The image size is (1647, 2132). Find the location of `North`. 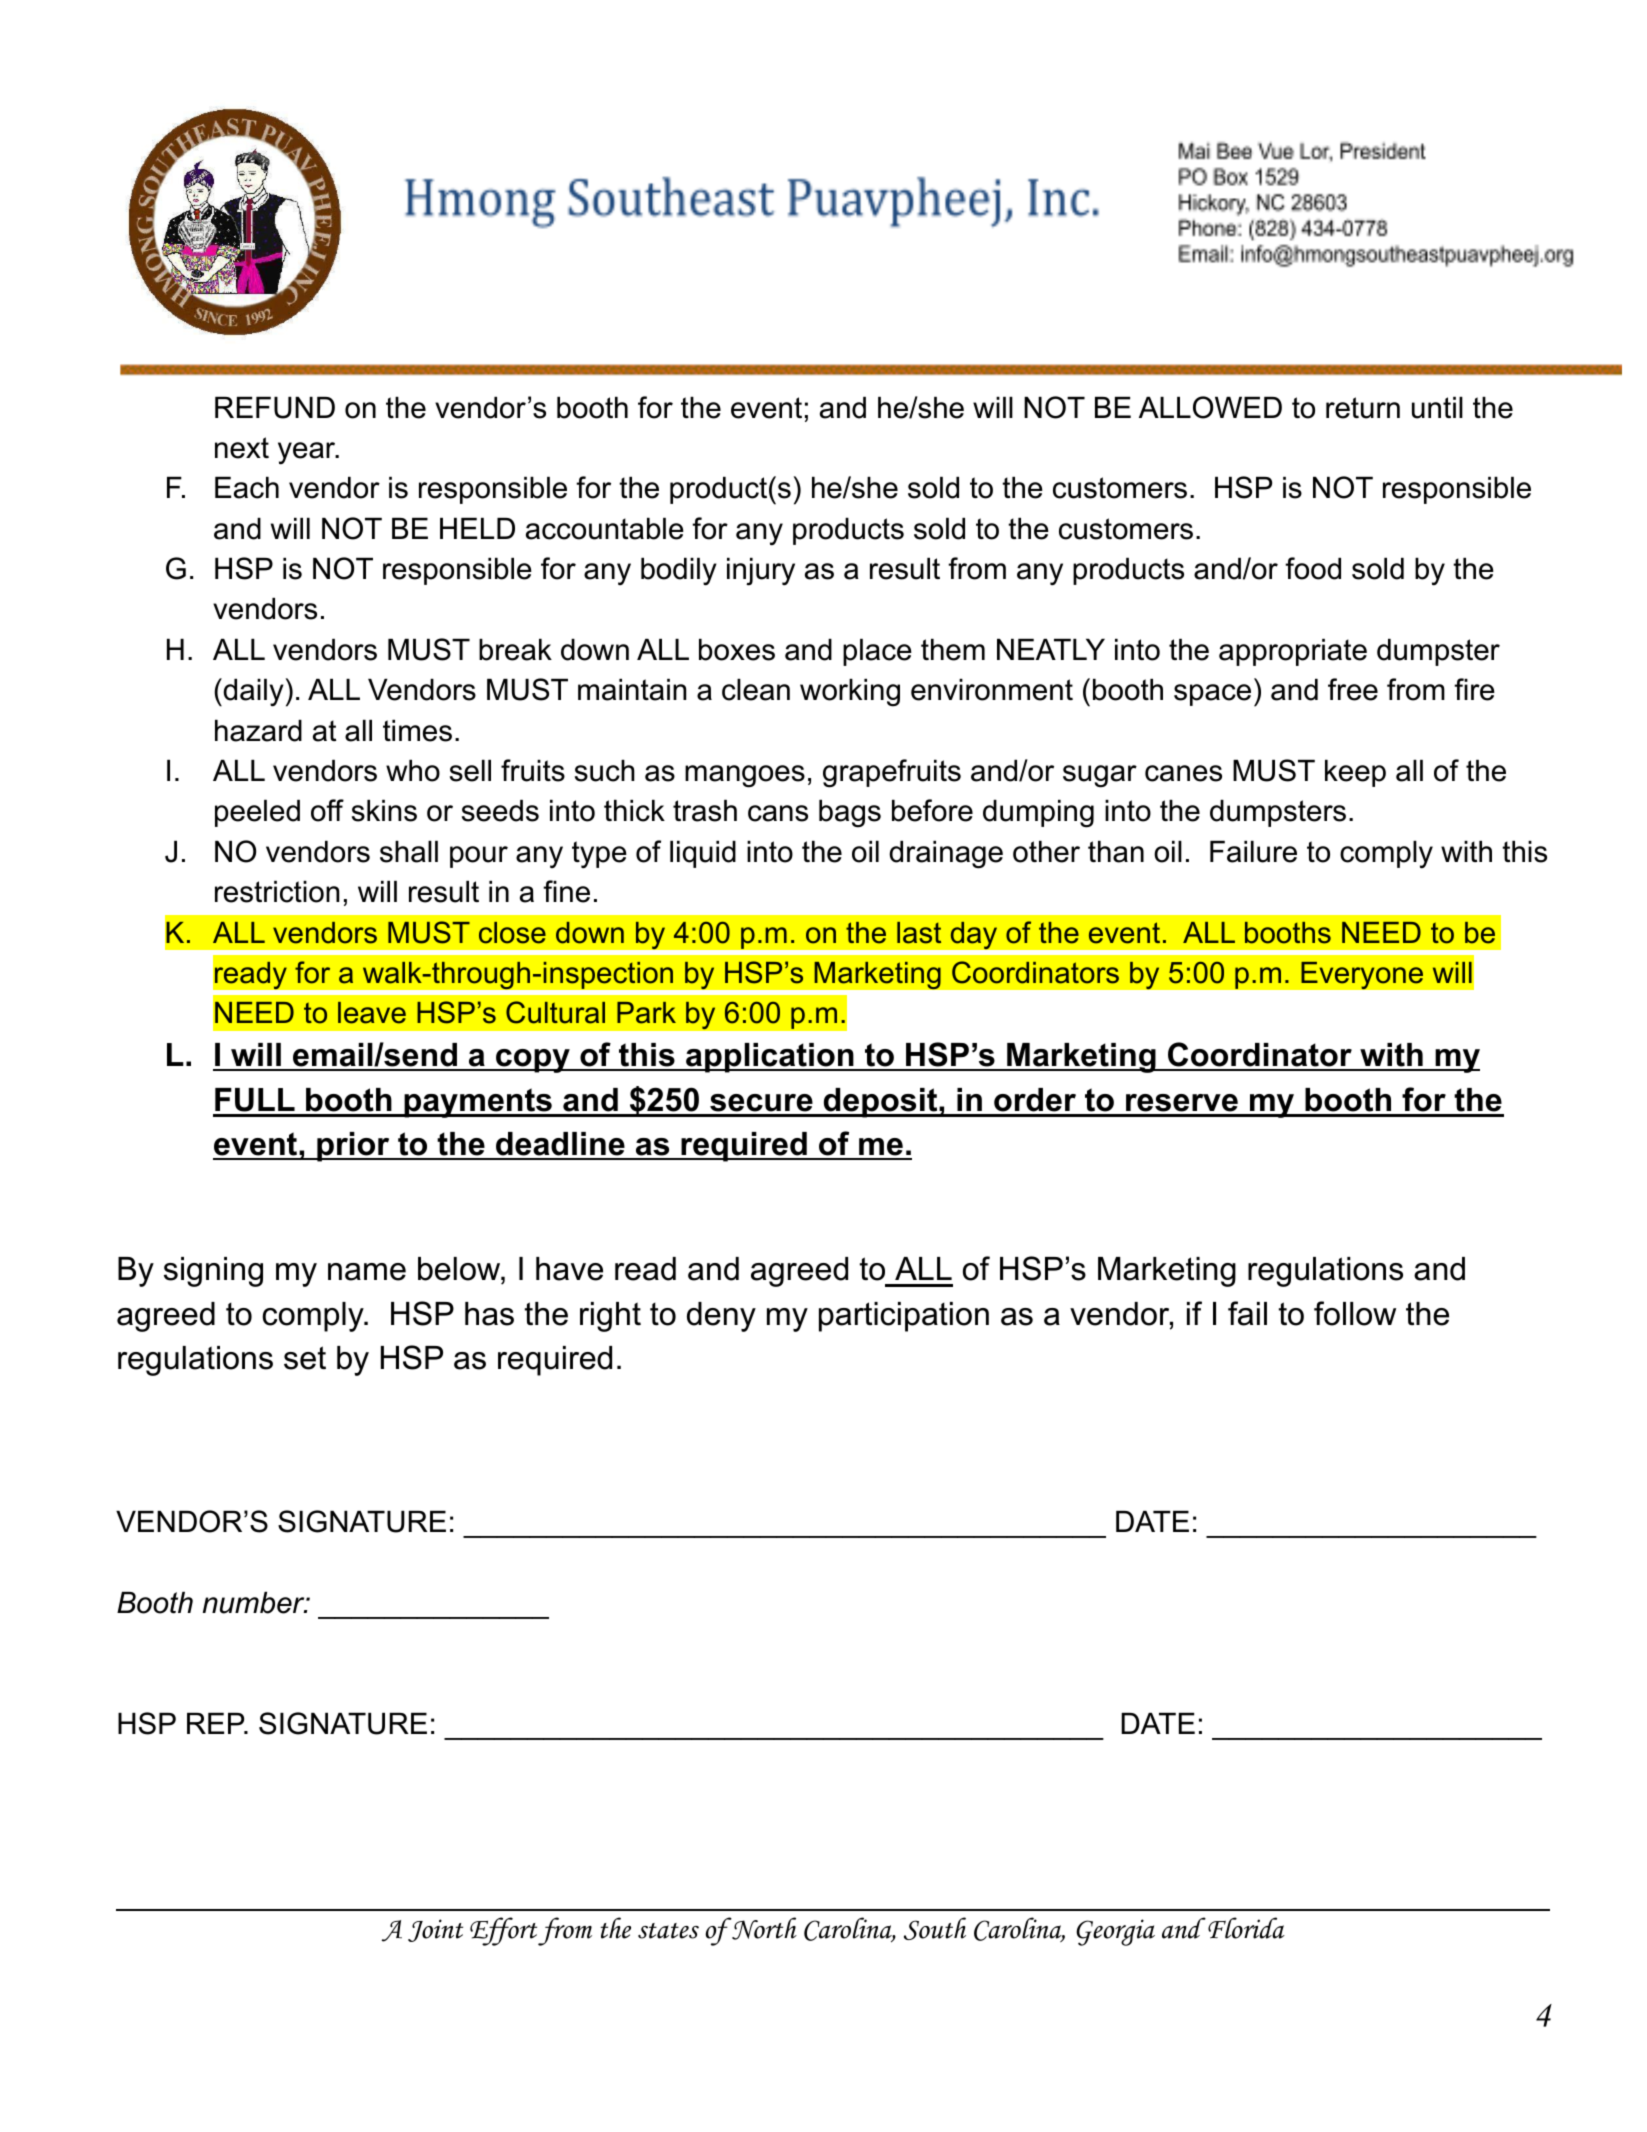

North is located at coordinates (764, 1928).
